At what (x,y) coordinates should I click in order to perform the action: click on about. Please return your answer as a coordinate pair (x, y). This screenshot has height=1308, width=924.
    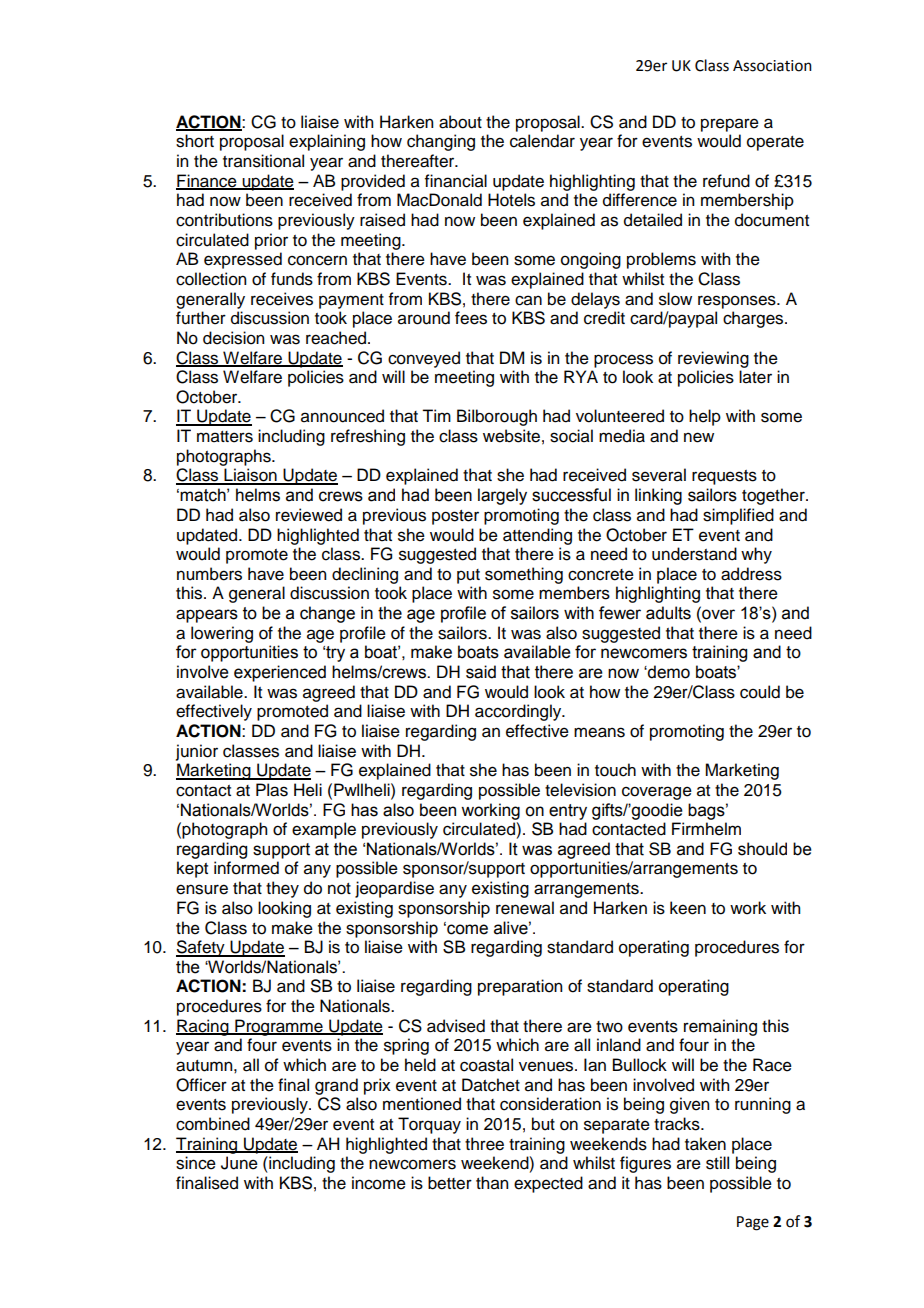
    Looking at the image, I should click on (460, 122).
